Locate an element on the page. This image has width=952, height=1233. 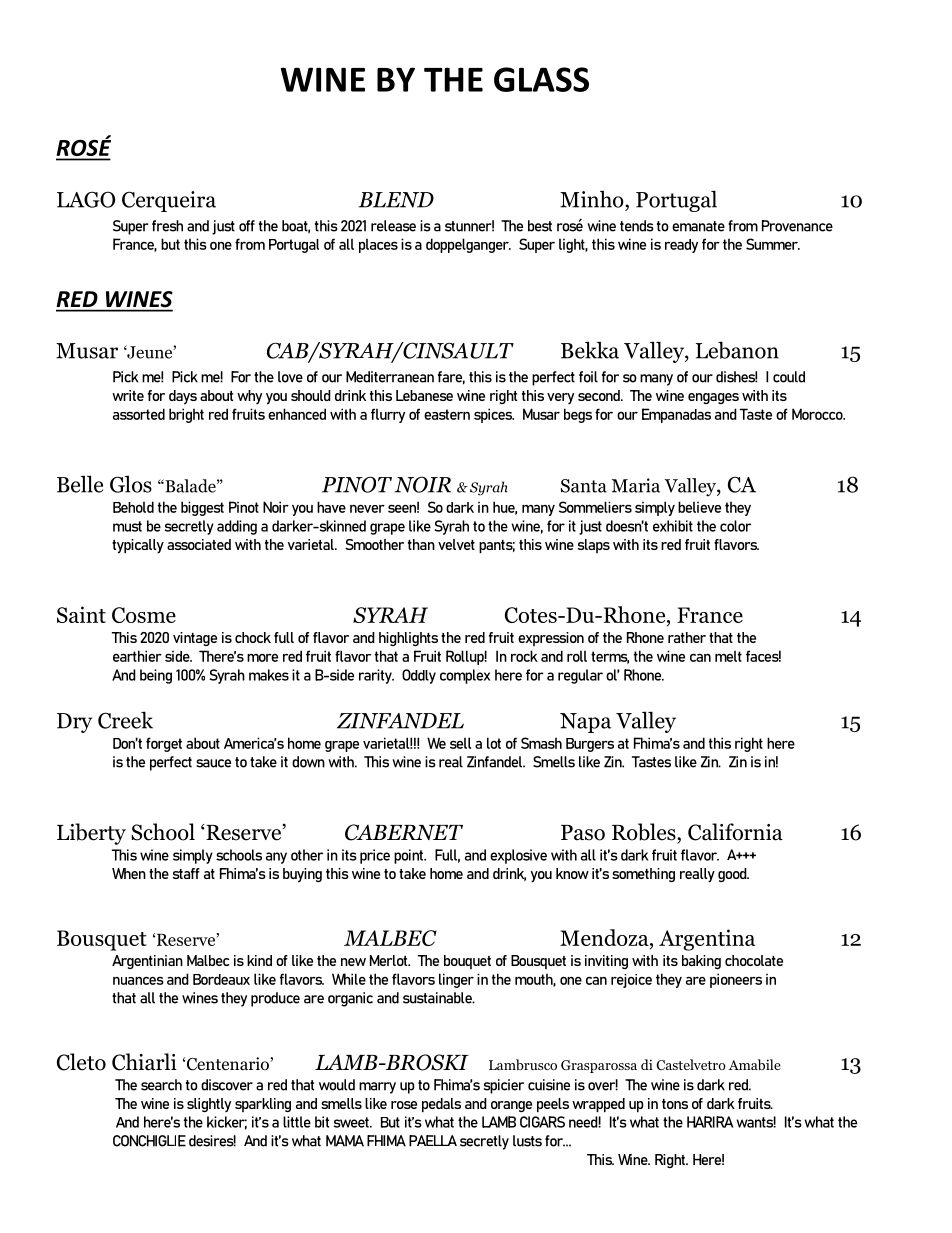
pedals is located at coordinates (441, 1105).
